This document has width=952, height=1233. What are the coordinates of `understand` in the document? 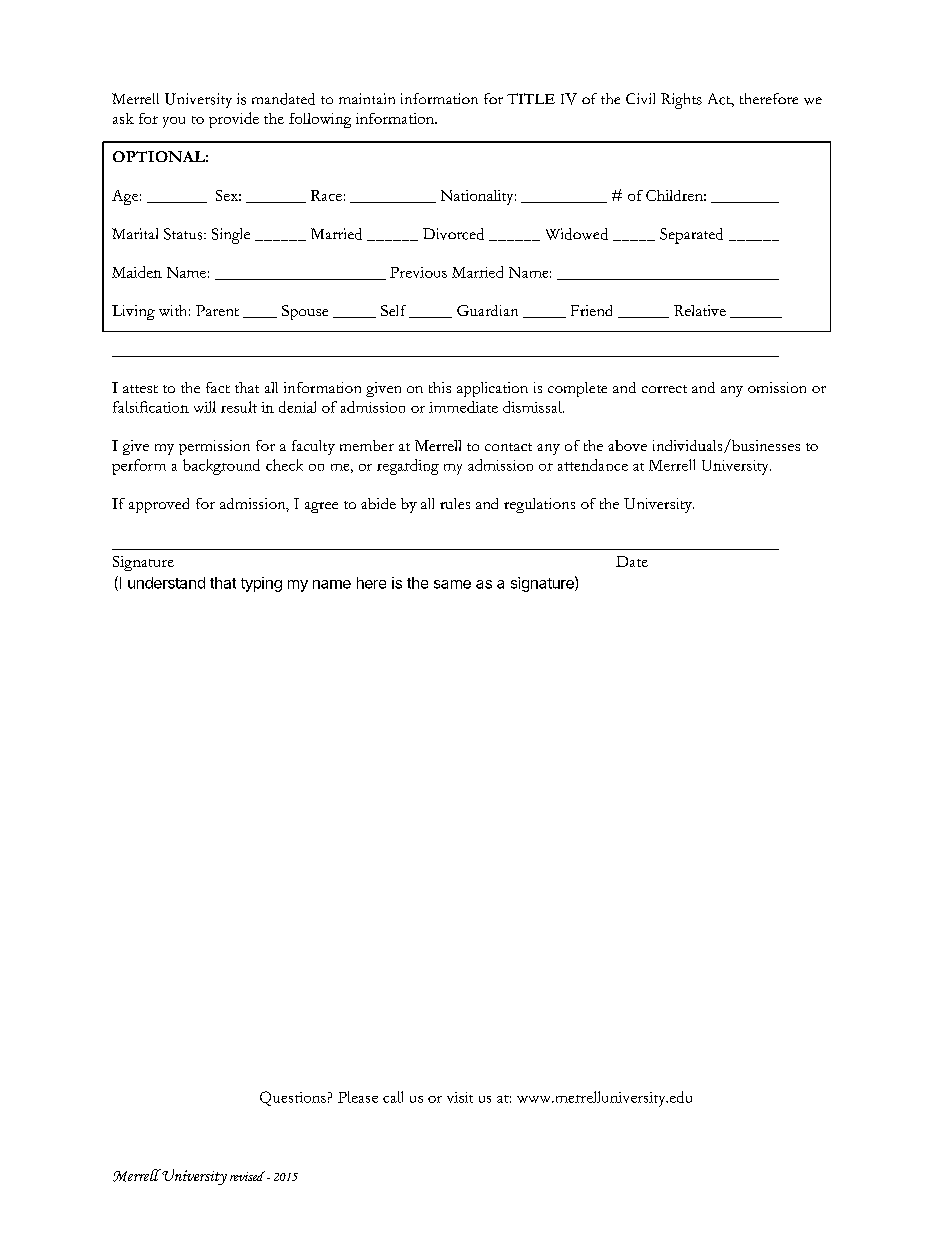 It's located at (166, 583).
